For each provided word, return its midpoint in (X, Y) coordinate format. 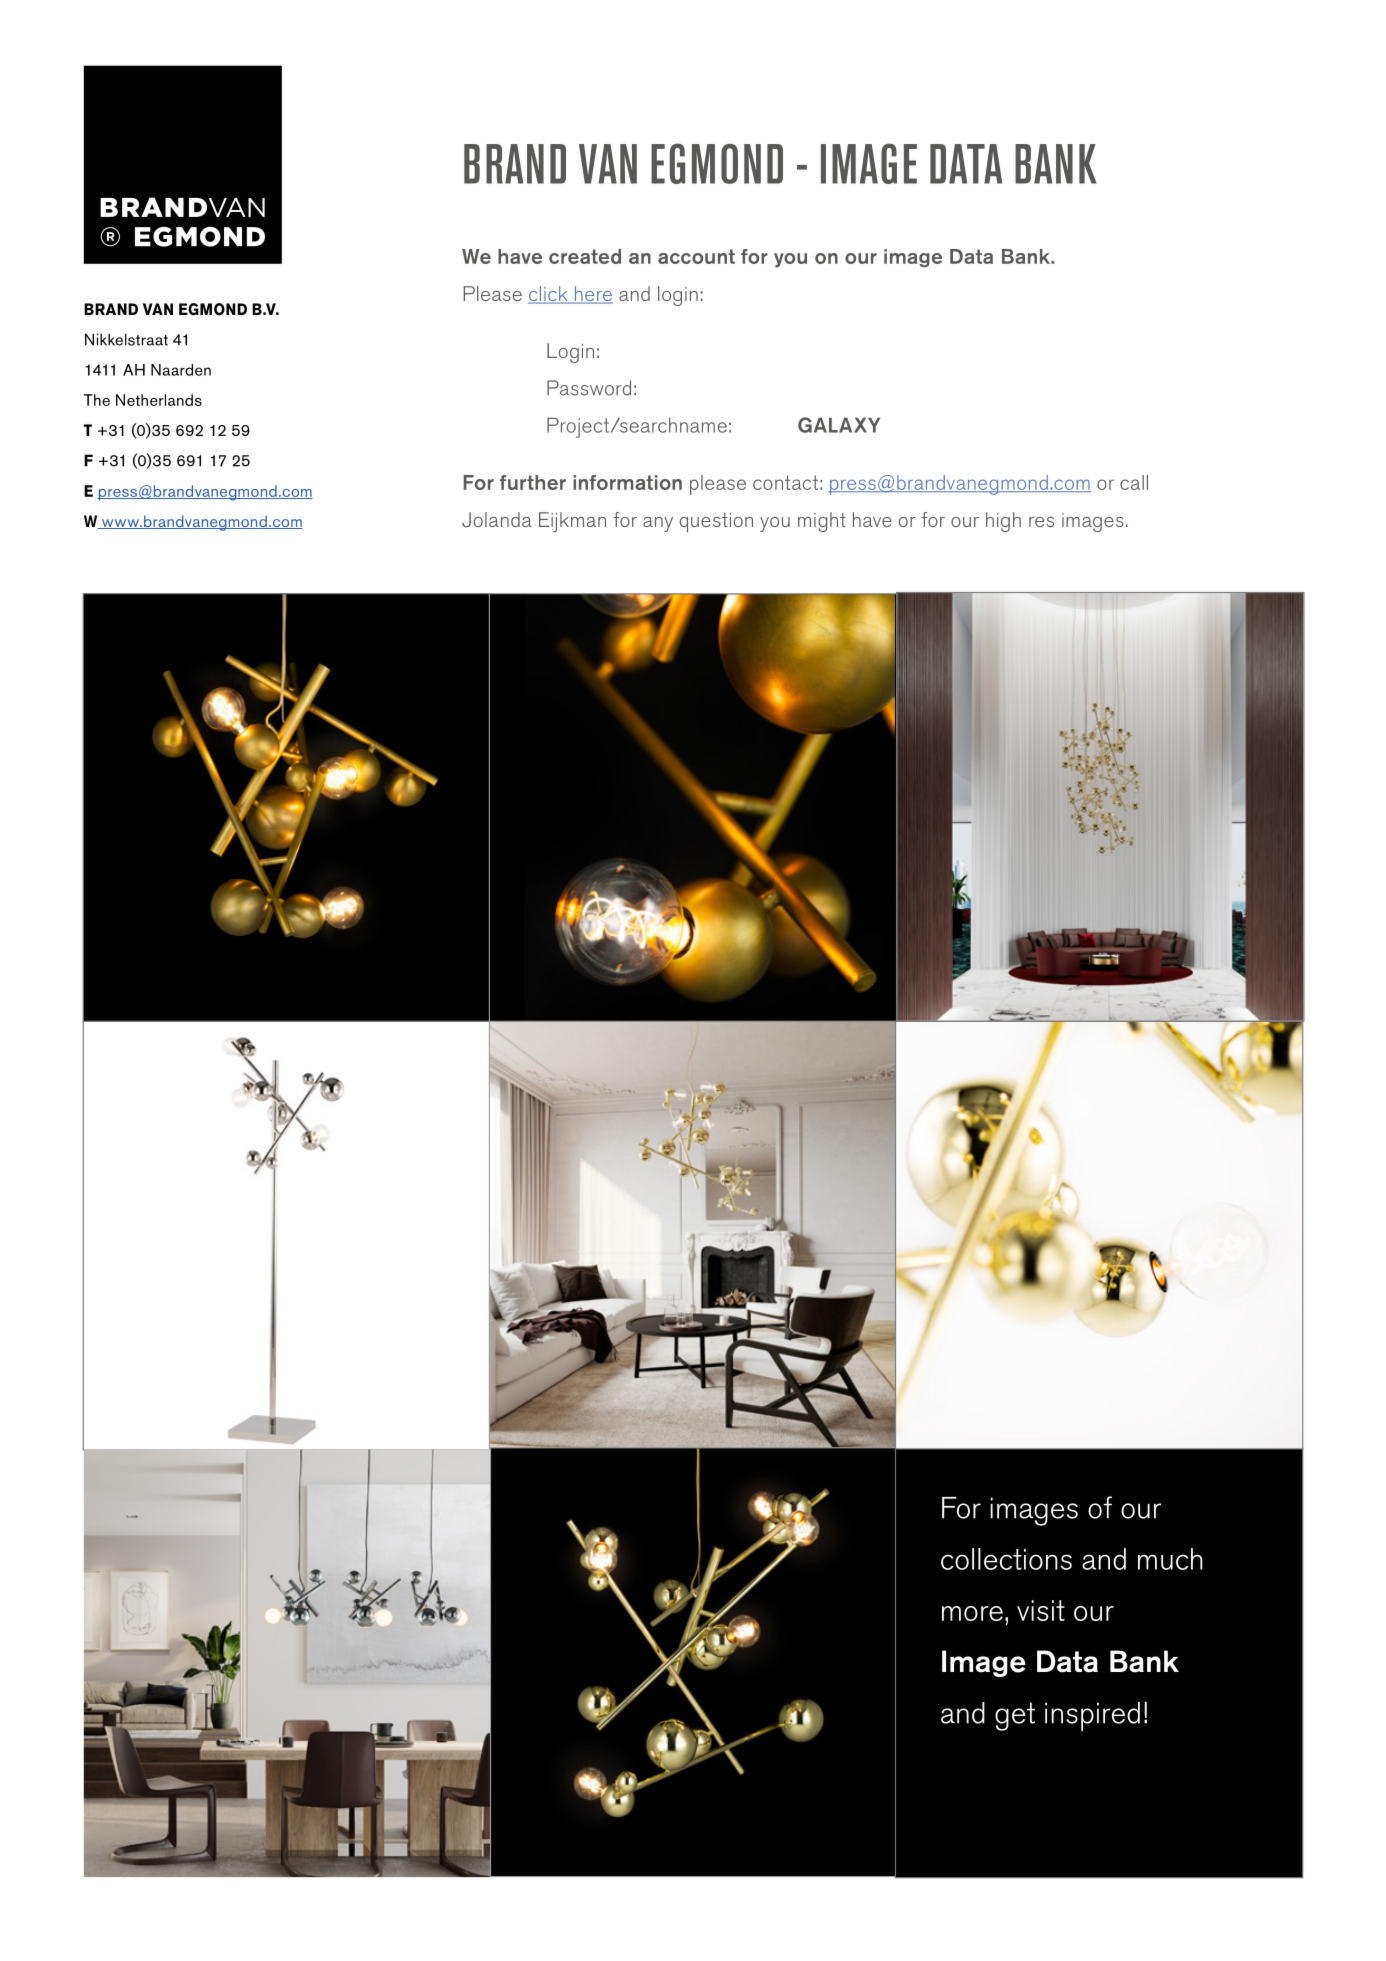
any (658, 524)
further (533, 482)
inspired (1092, 1716)
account (696, 256)
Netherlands (159, 400)
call (1134, 482)
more (972, 1613)
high (1003, 522)
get (1015, 1716)
